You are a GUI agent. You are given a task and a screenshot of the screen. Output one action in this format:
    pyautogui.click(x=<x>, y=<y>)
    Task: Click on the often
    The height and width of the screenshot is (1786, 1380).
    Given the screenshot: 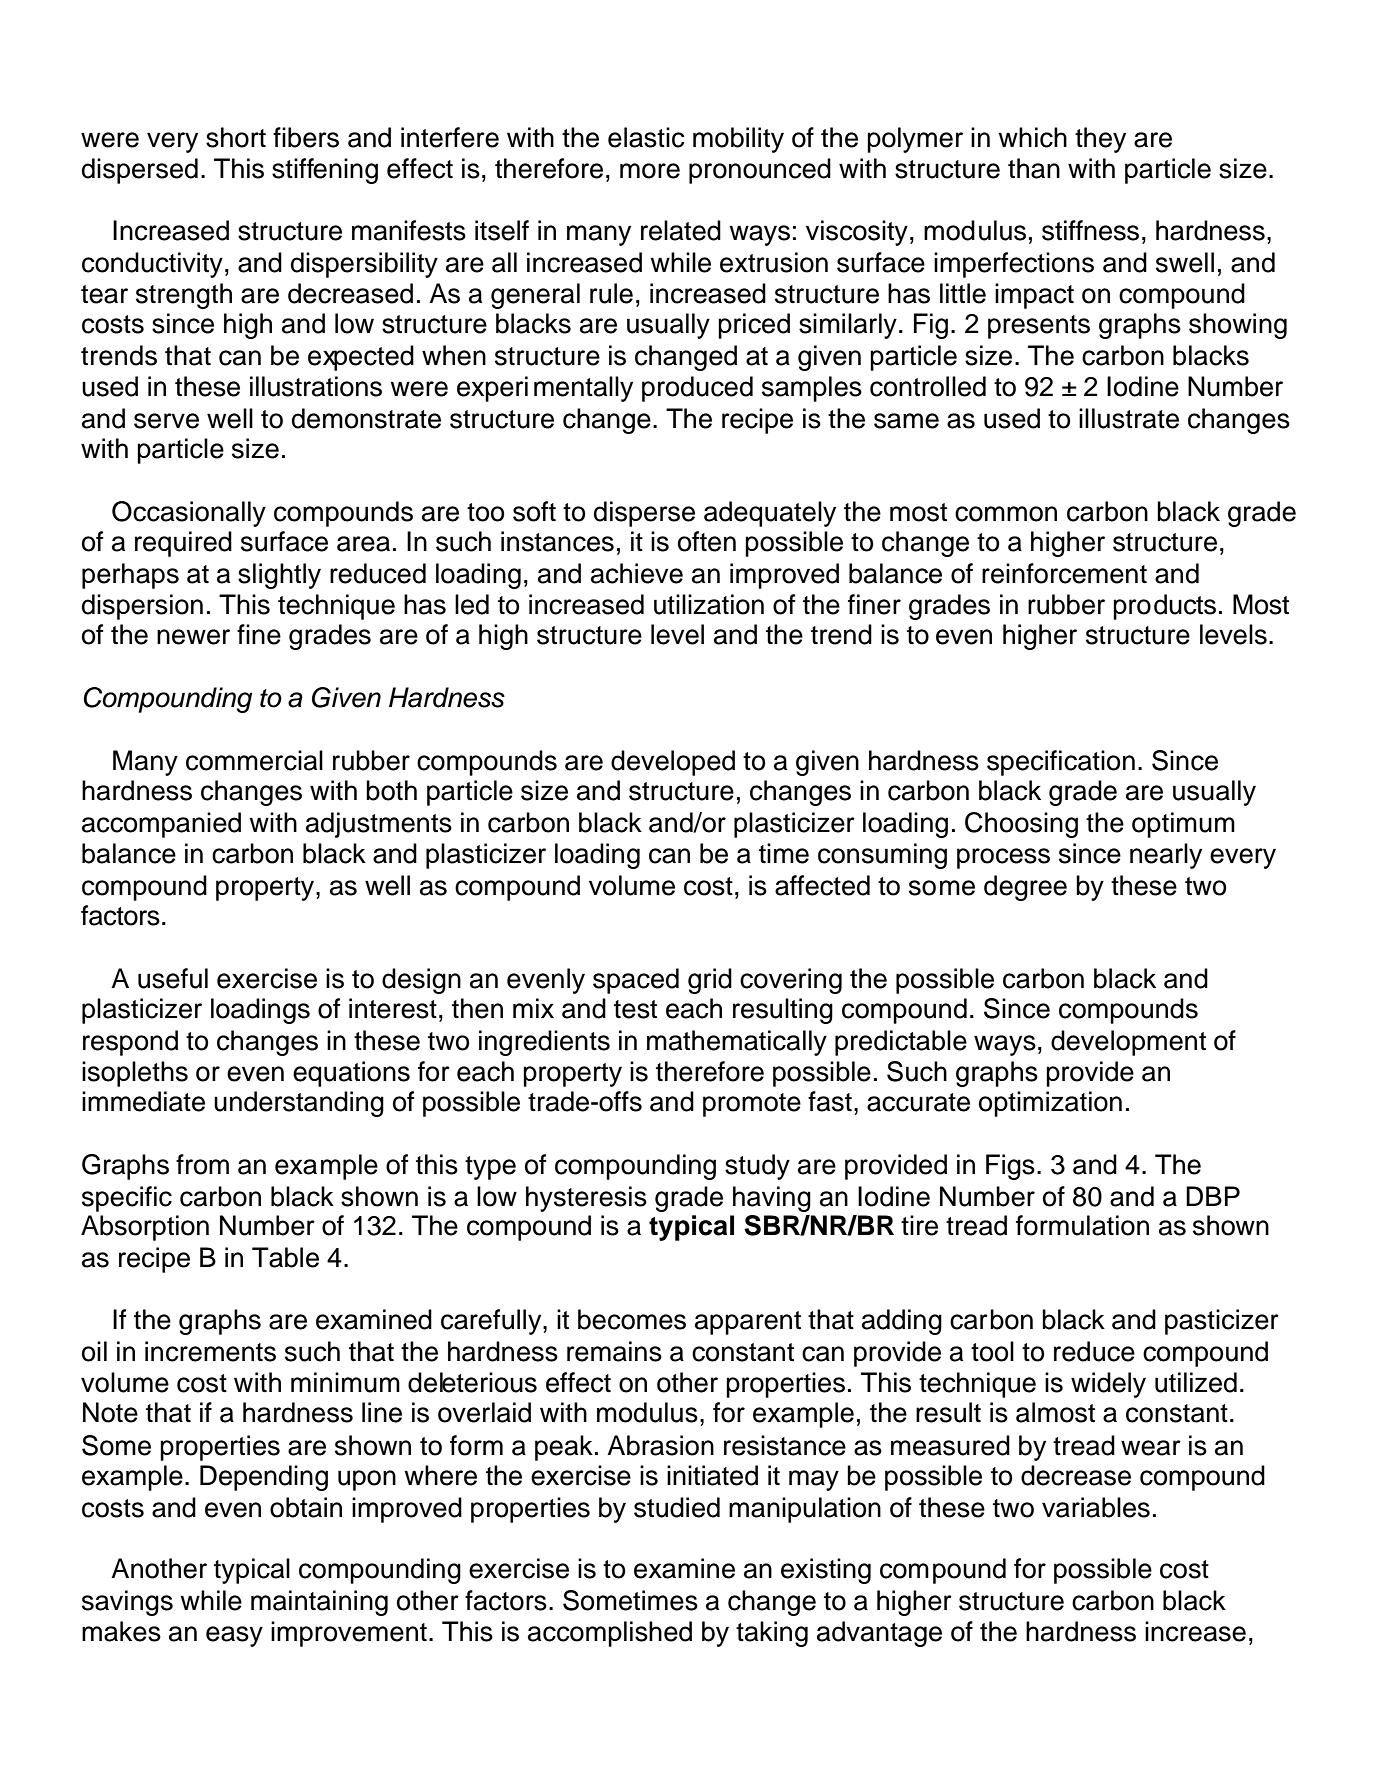 What is the action you would take?
    pyautogui.click(x=707, y=541)
